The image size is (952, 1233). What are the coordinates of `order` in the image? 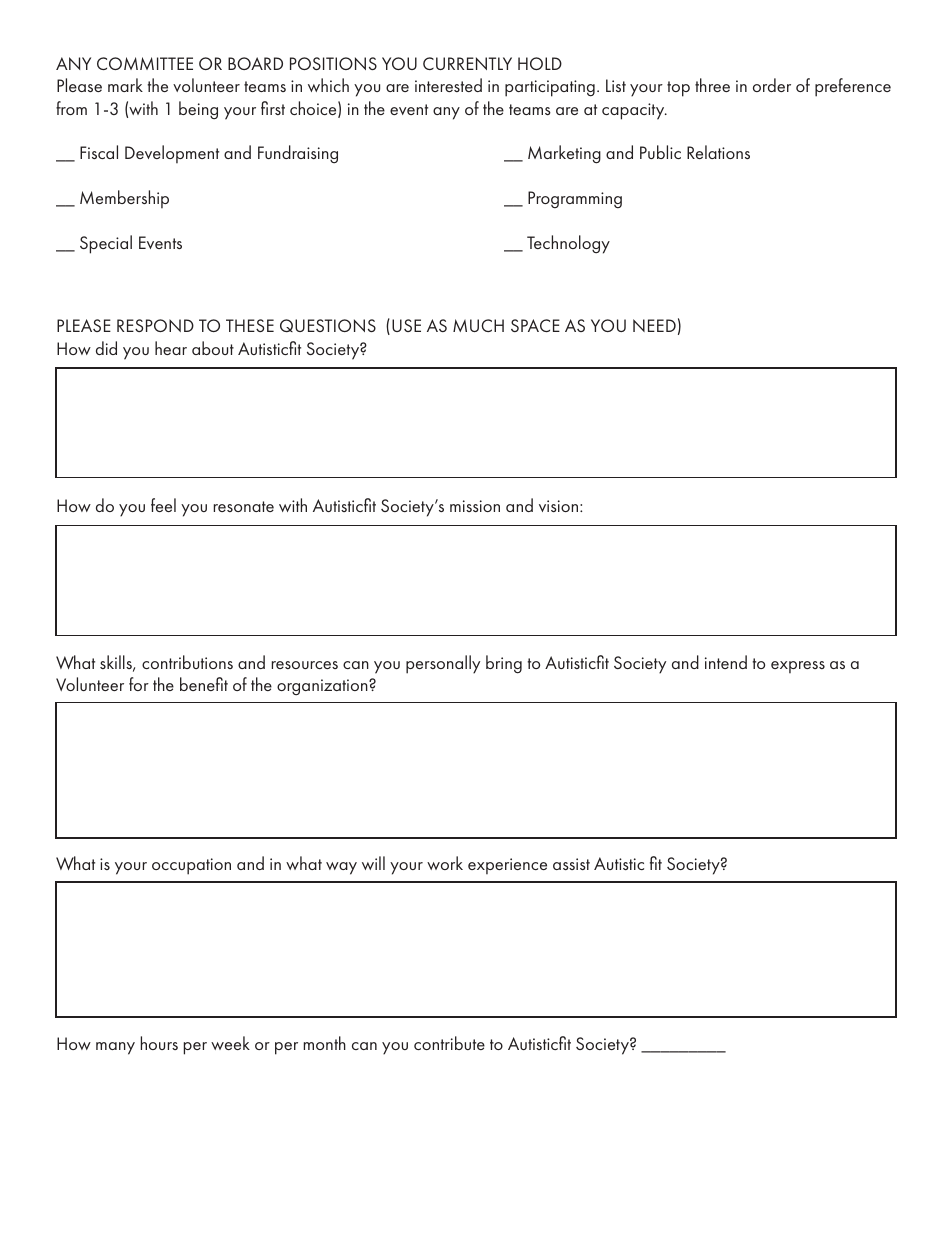 It's located at (772, 85).
